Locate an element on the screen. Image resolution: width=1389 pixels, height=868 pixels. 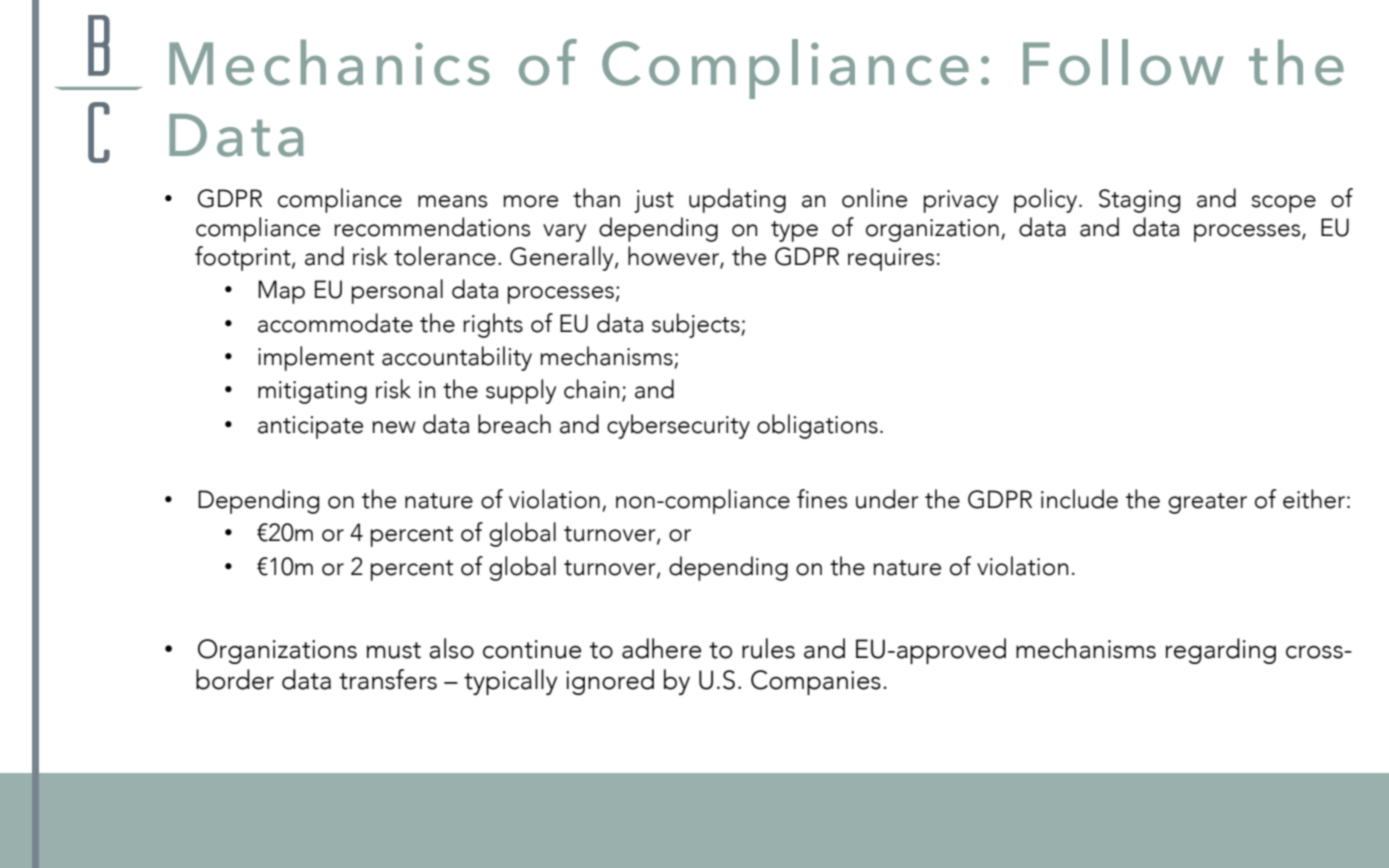
fines is located at coordinates (822, 499).
